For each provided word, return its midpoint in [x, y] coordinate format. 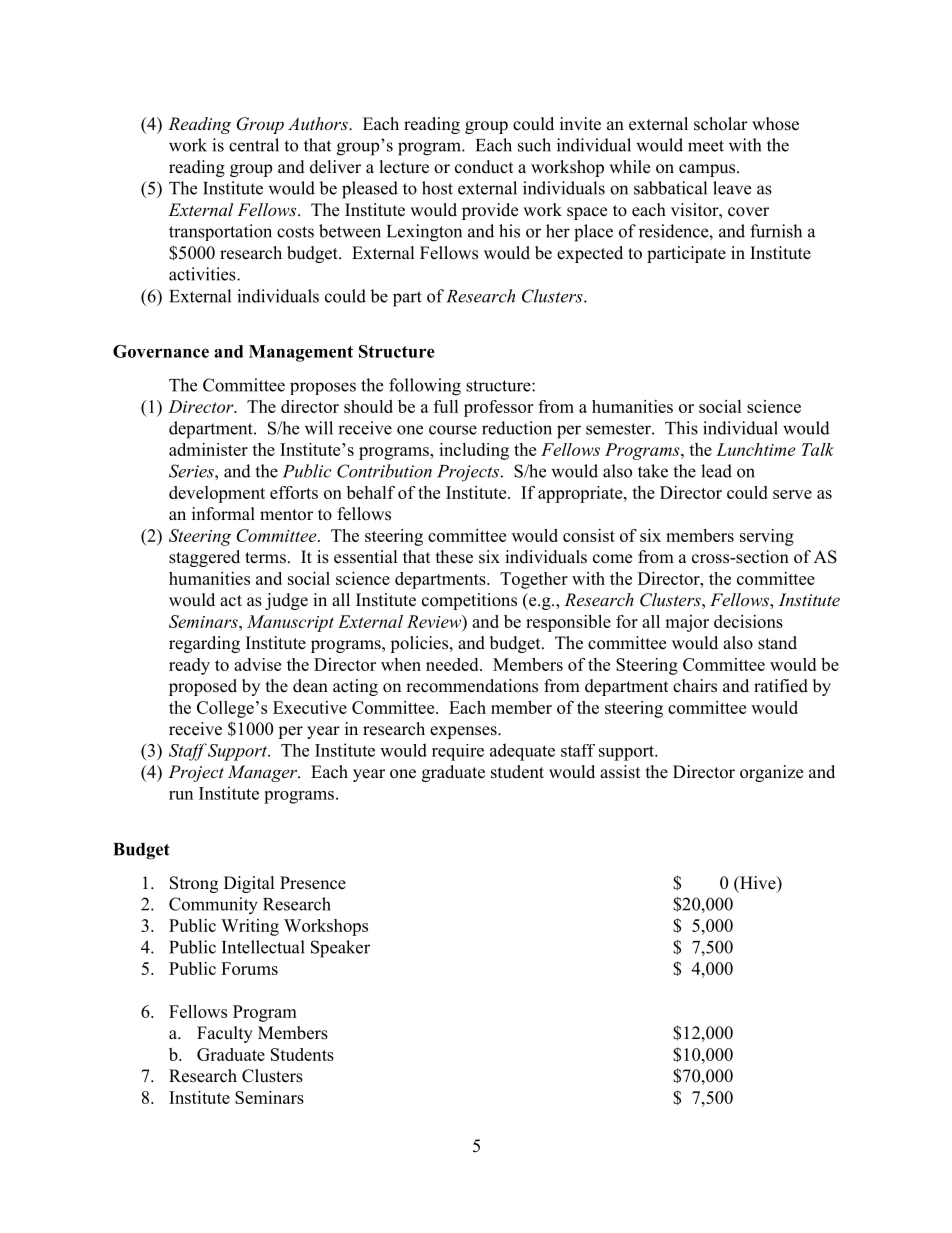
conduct [484, 167]
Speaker [340, 949]
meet [706, 146]
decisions [748, 621]
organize [771, 773]
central [254, 145]
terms [265, 558]
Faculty [225, 1034]
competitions [469, 601]
